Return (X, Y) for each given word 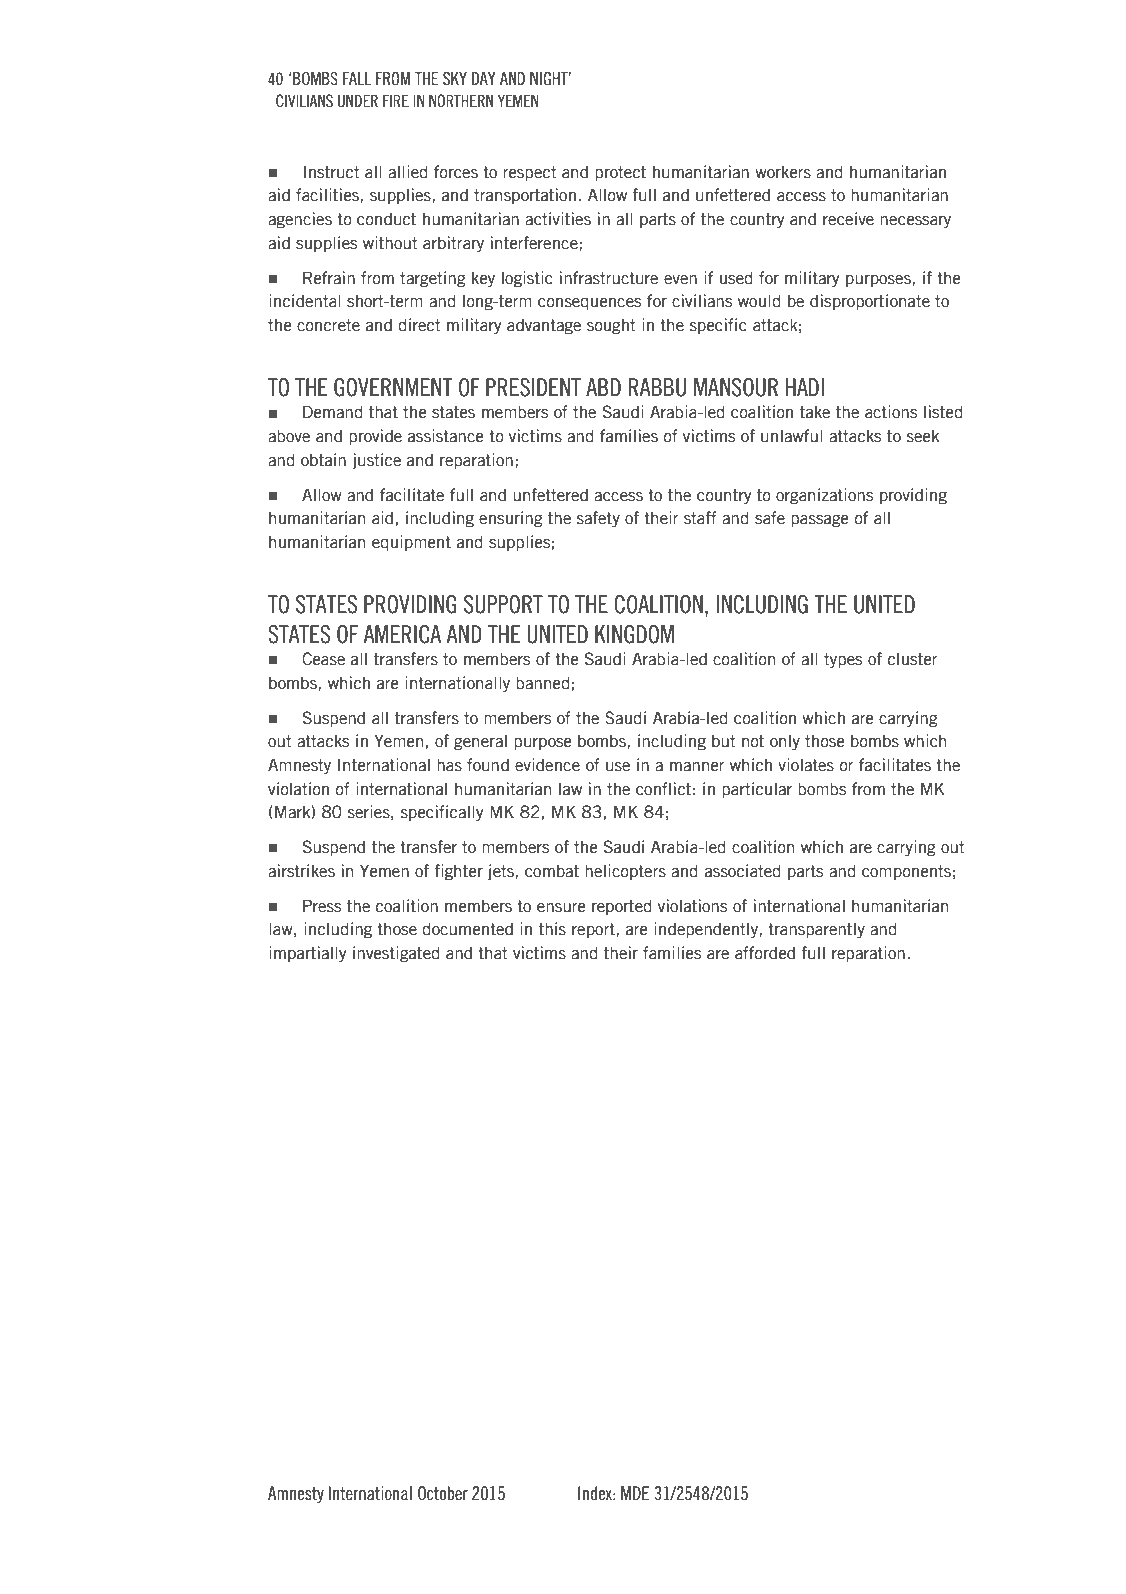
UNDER (358, 101)
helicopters (625, 872)
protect (620, 174)
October (443, 1493)
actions (891, 412)
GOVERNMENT (393, 387)
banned (542, 683)
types (843, 661)
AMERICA (402, 634)
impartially (308, 954)
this (552, 929)
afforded (765, 953)
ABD (603, 387)
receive (848, 219)
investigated (396, 954)
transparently (816, 930)
